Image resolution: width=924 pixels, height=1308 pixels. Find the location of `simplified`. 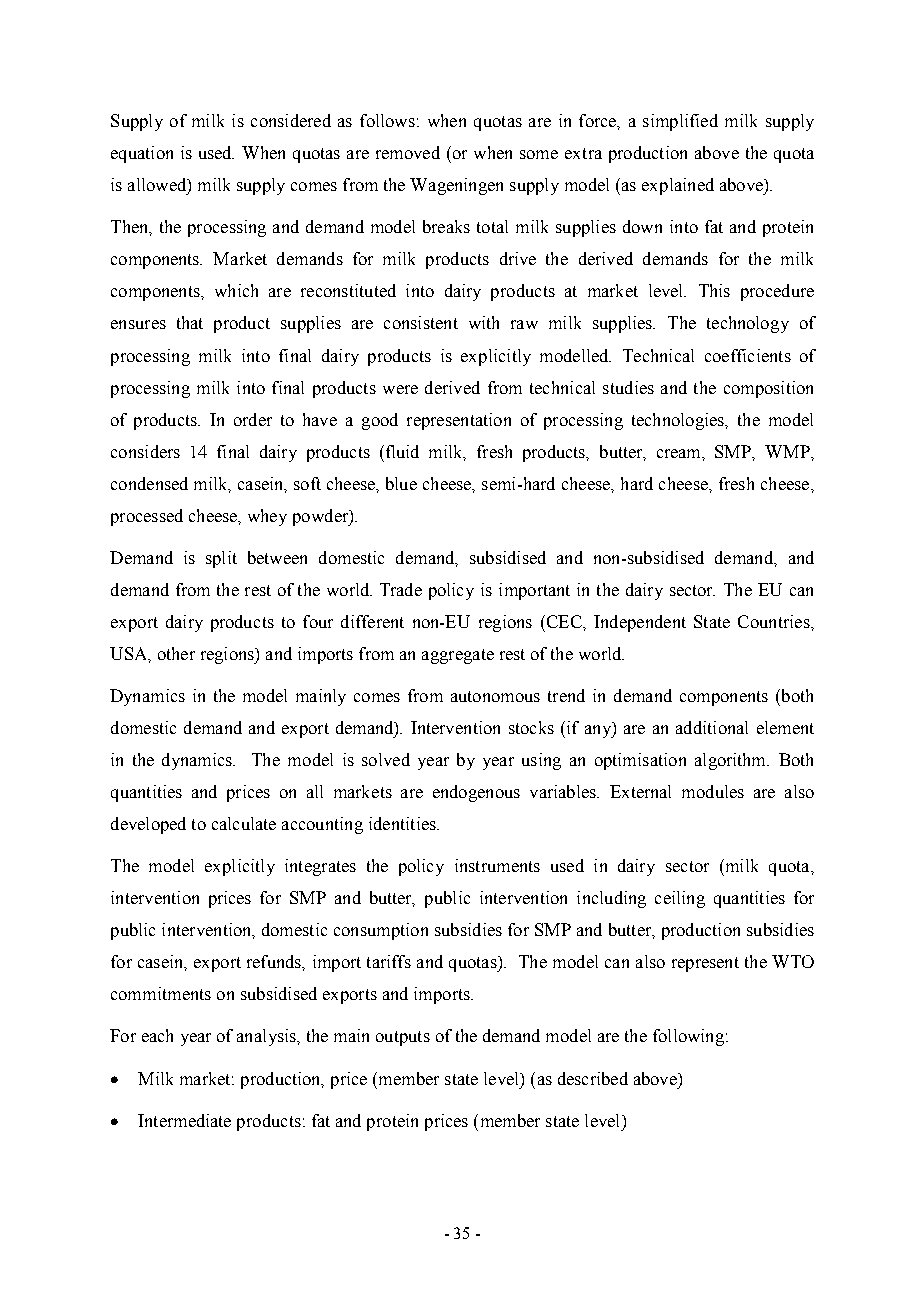

simplified is located at coordinates (680, 122).
